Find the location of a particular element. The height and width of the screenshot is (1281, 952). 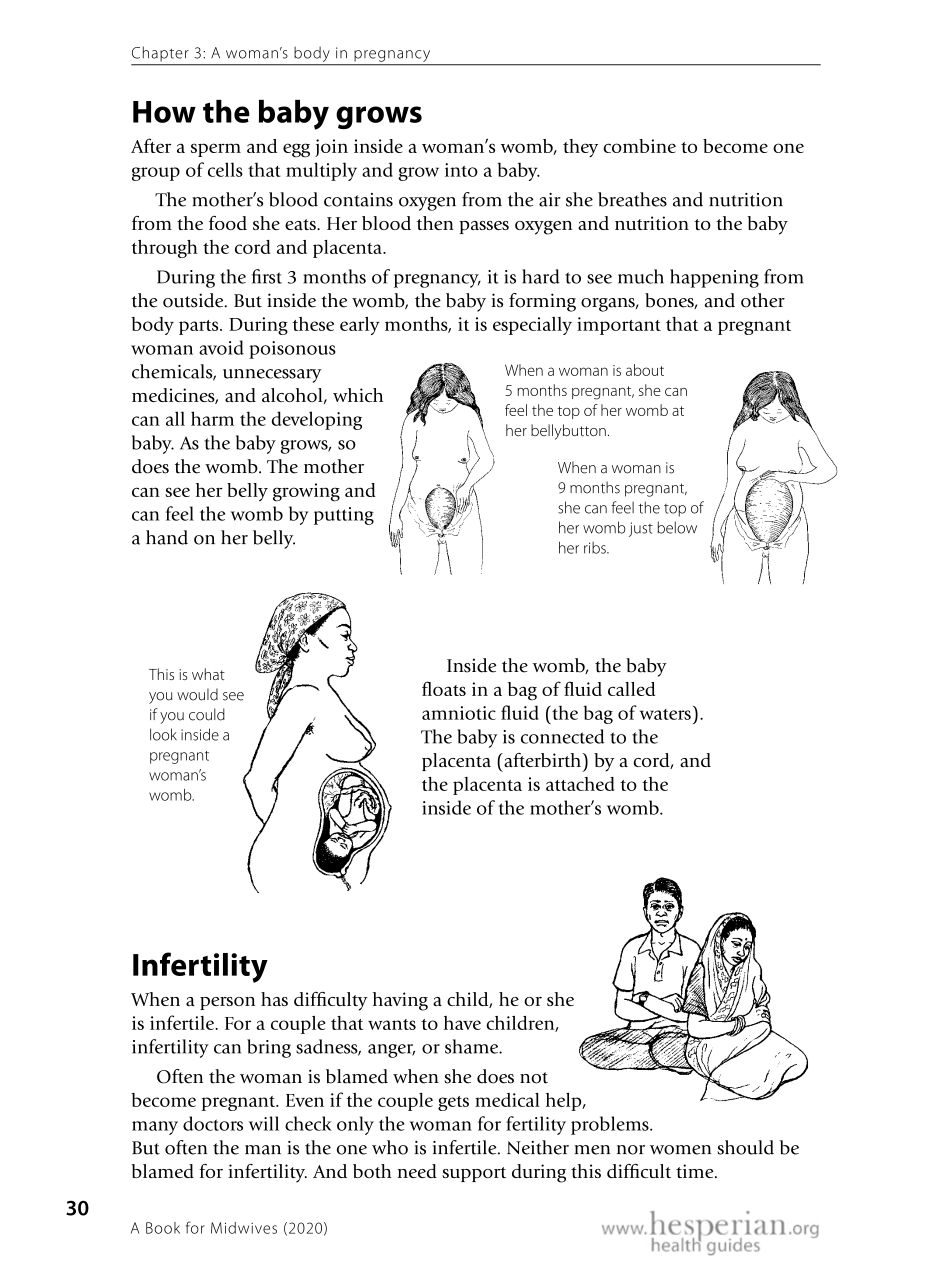

floats is located at coordinates (444, 688).
